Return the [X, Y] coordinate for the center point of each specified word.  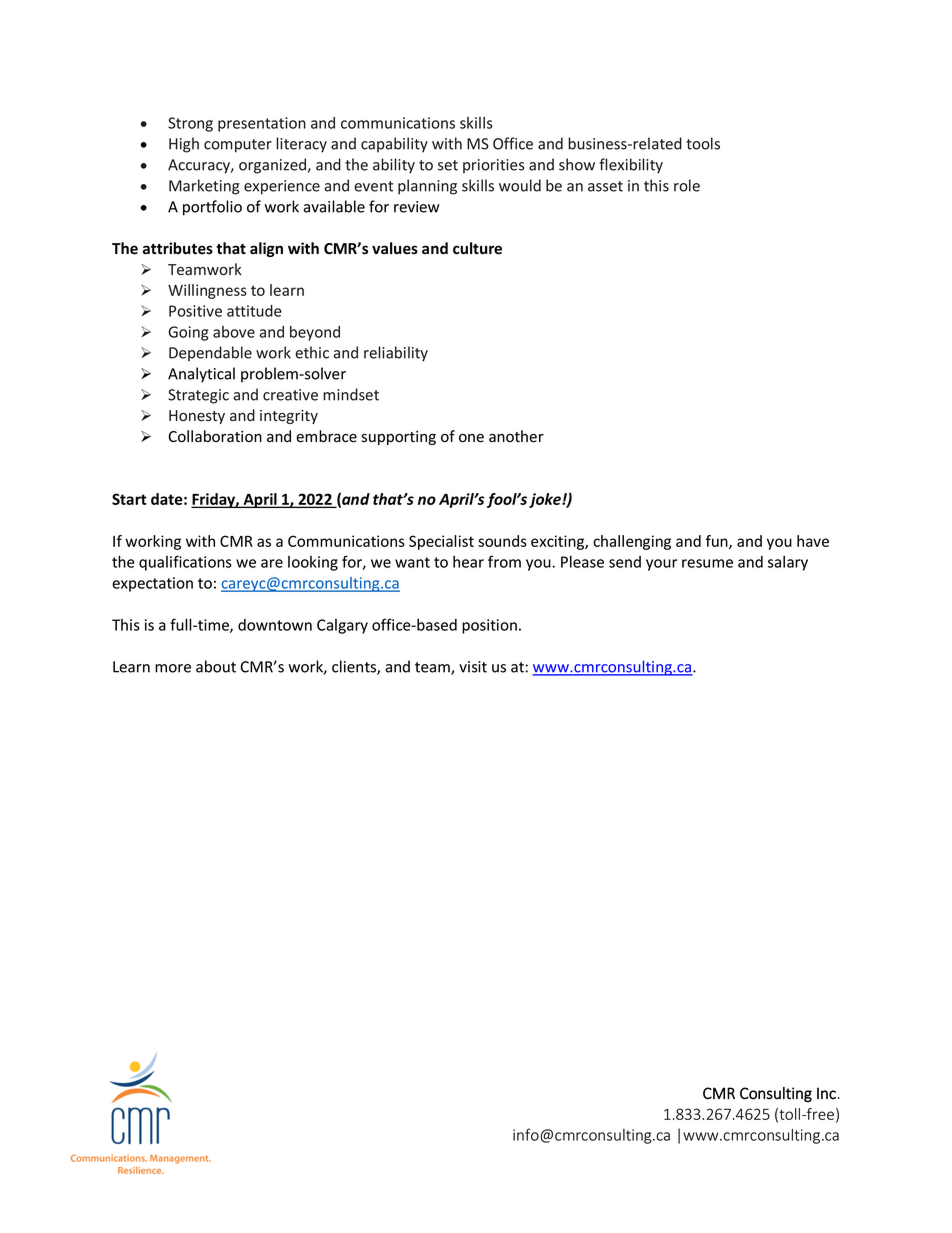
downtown [275, 625]
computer [238, 146]
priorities [494, 166]
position [489, 626]
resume [707, 563]
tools [703, 143]
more [173, 668]
